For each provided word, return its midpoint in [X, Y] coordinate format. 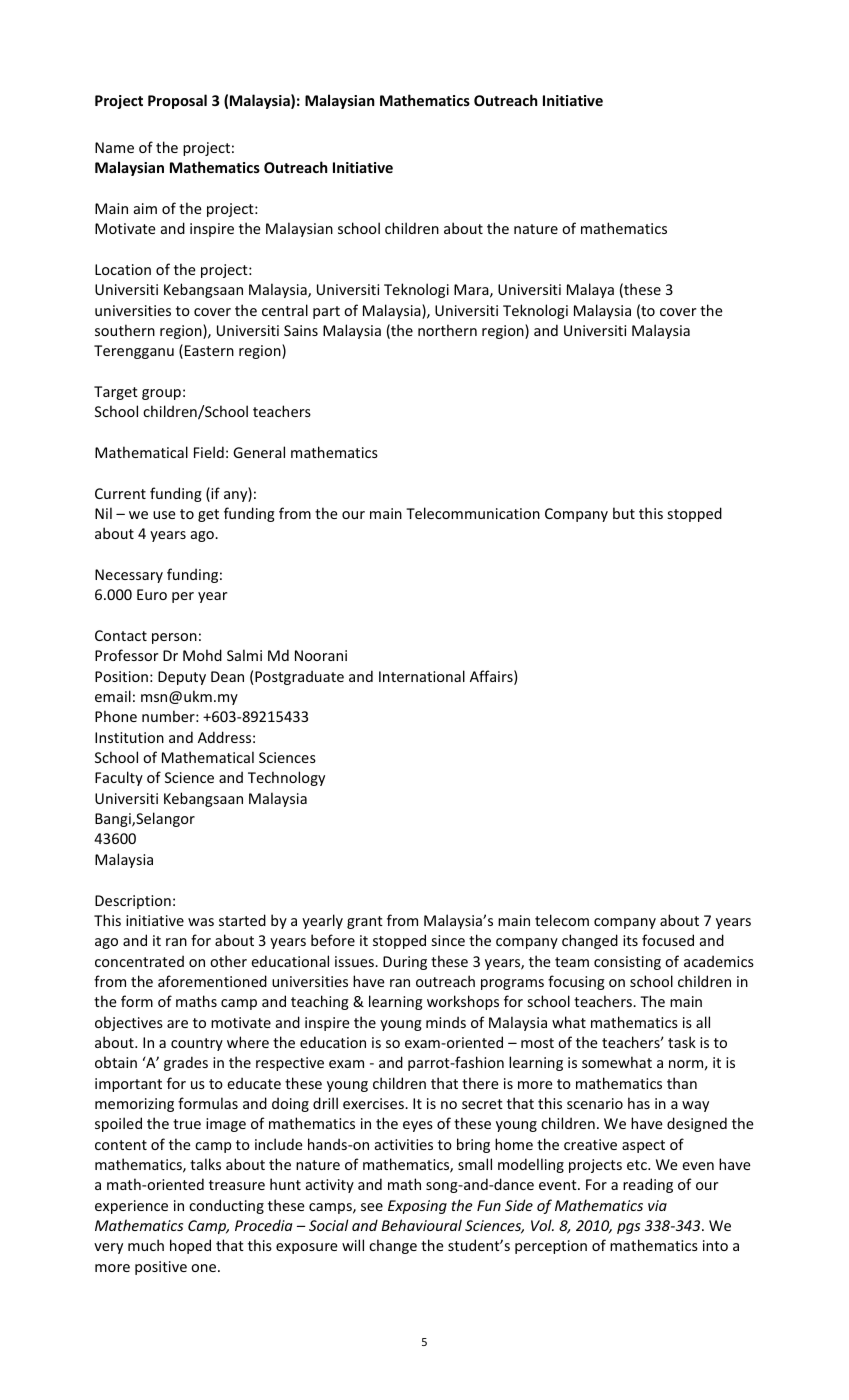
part [326, 312]
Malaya [590, 290]
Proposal [177, 101]
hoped [190, 1246]
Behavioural [422, 1225]
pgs [628, 1228]
